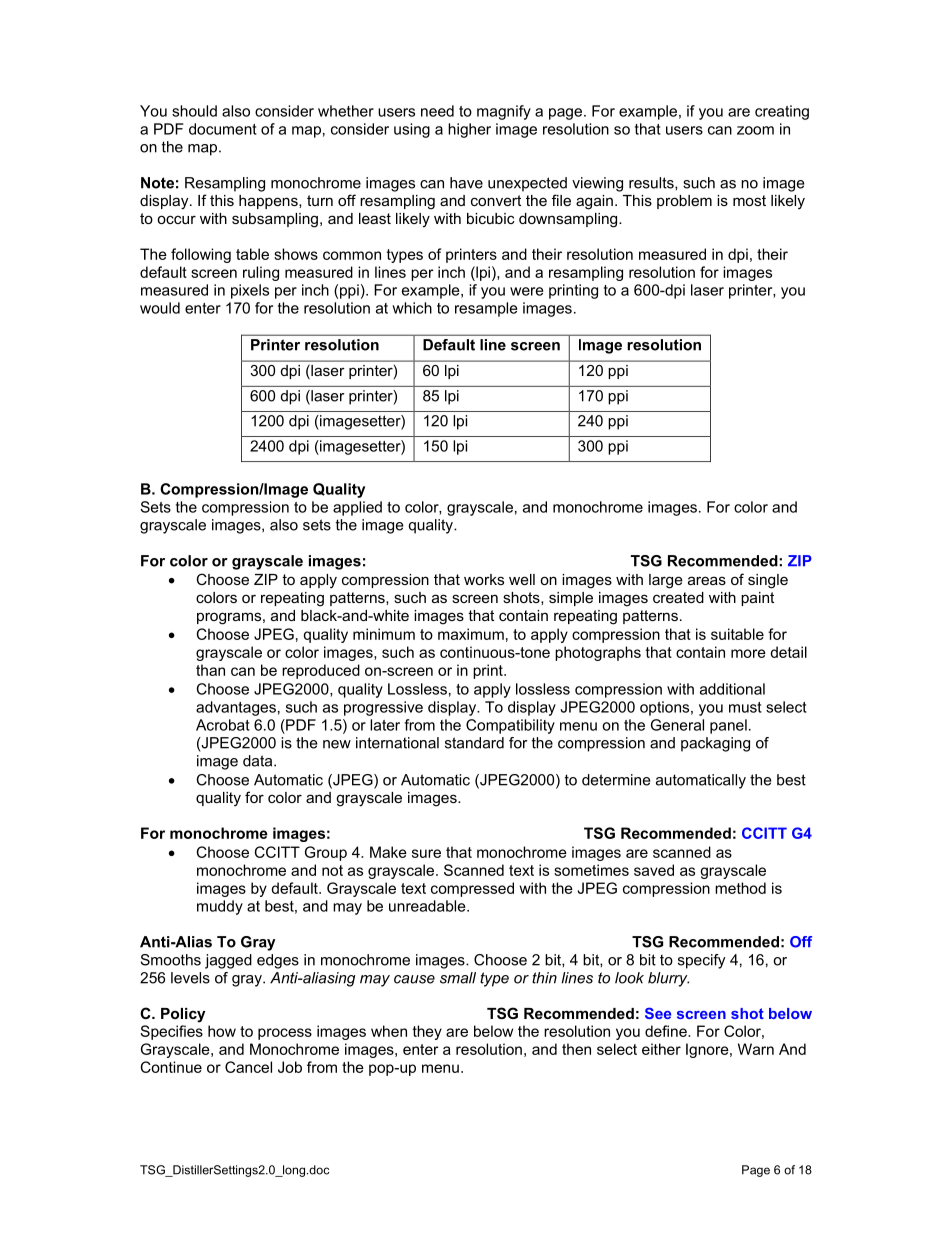 The height and width of the document is (1233, 952). Describe the element at coordinates (248, 1067) in the document. I see `Cancel` at that location.
